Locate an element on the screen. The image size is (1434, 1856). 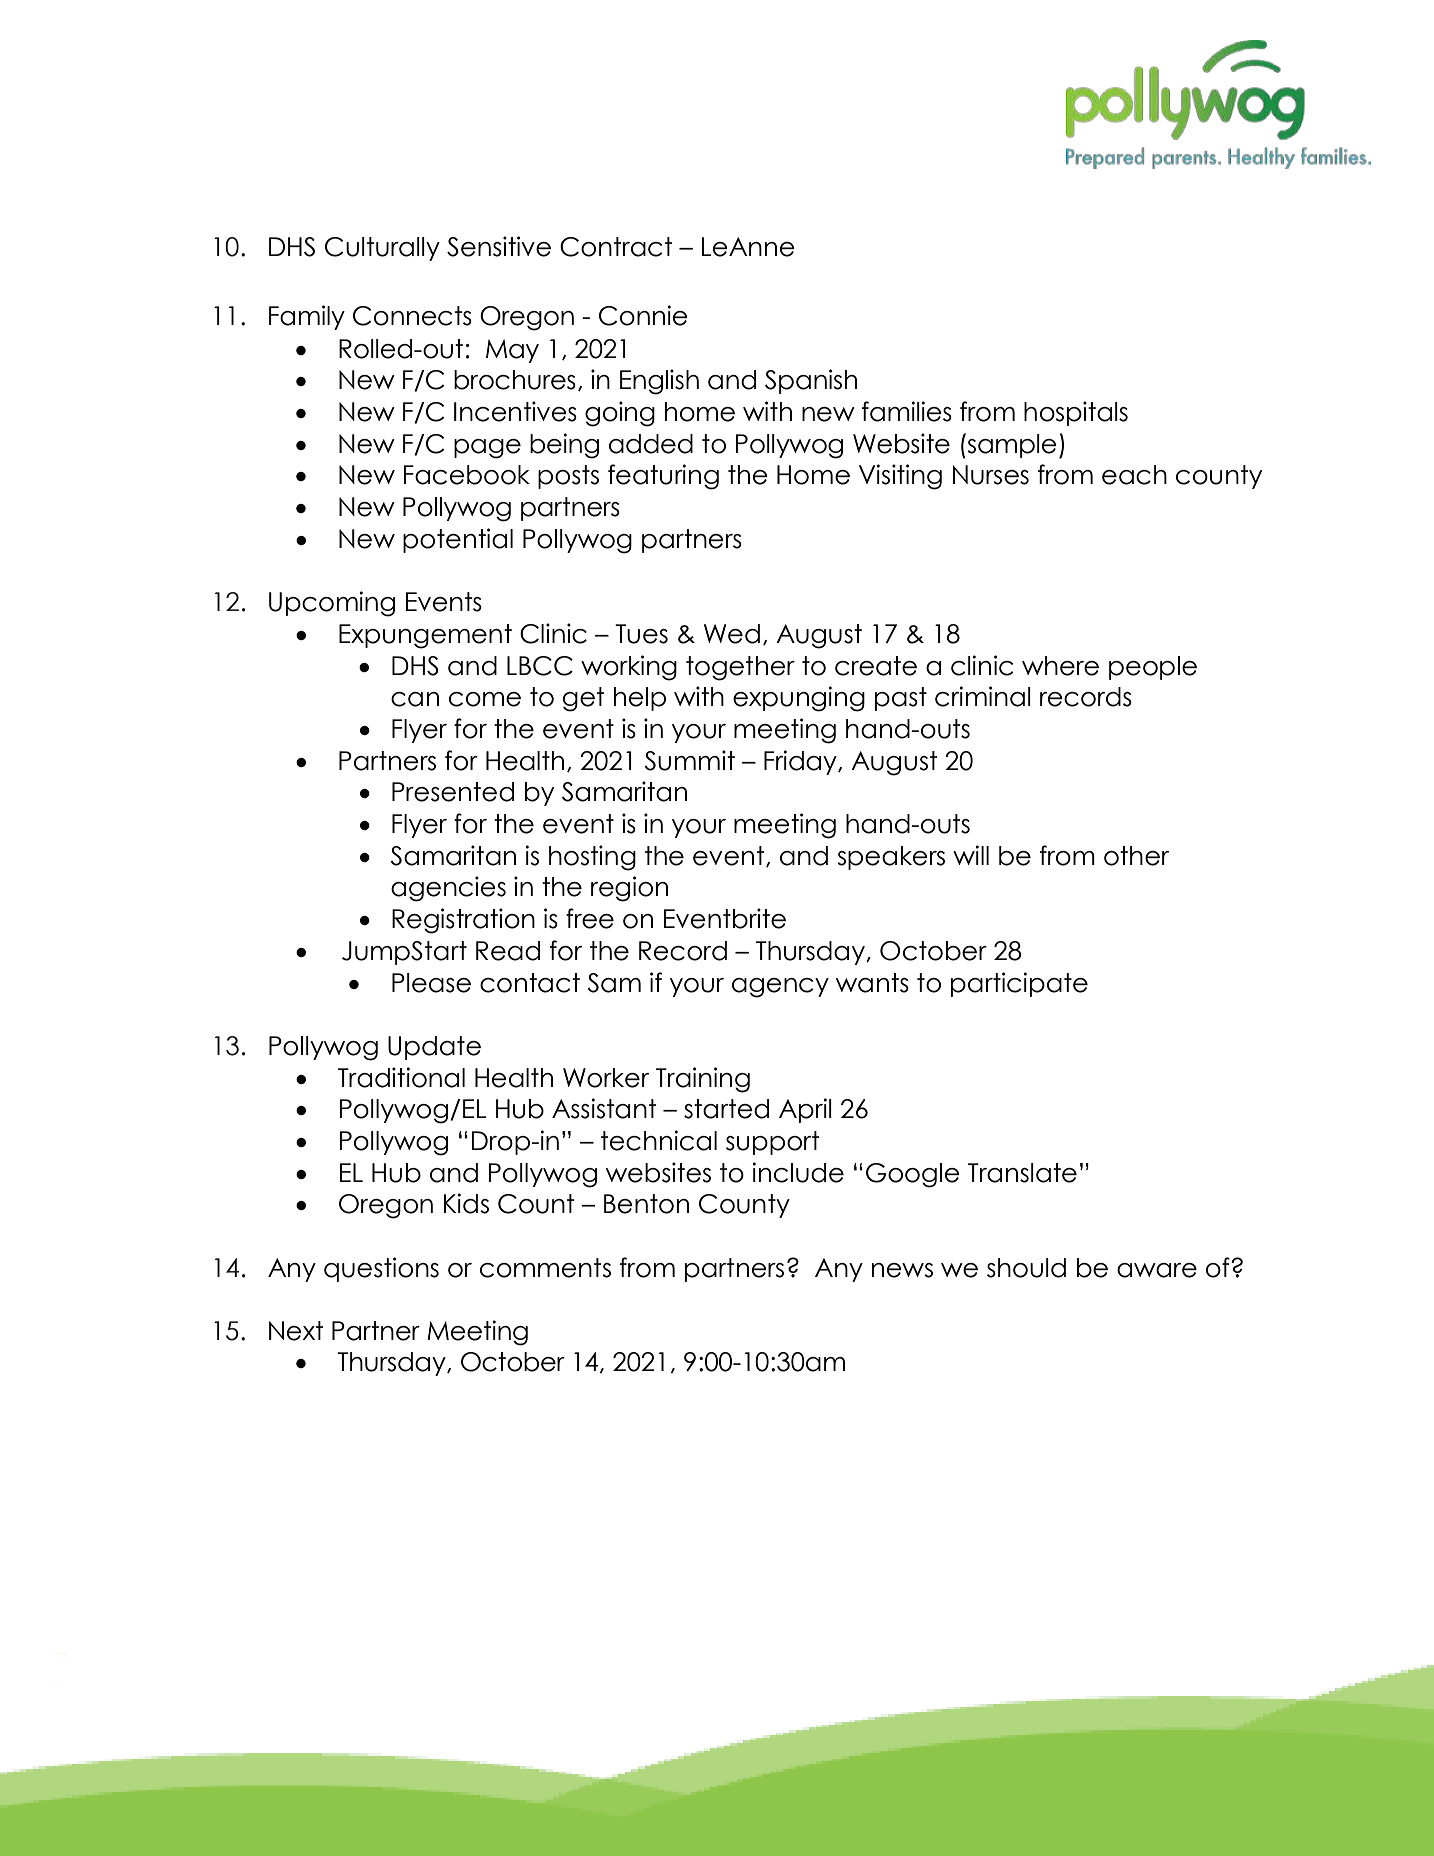
Culturally is located at coordinates (382, 249).
